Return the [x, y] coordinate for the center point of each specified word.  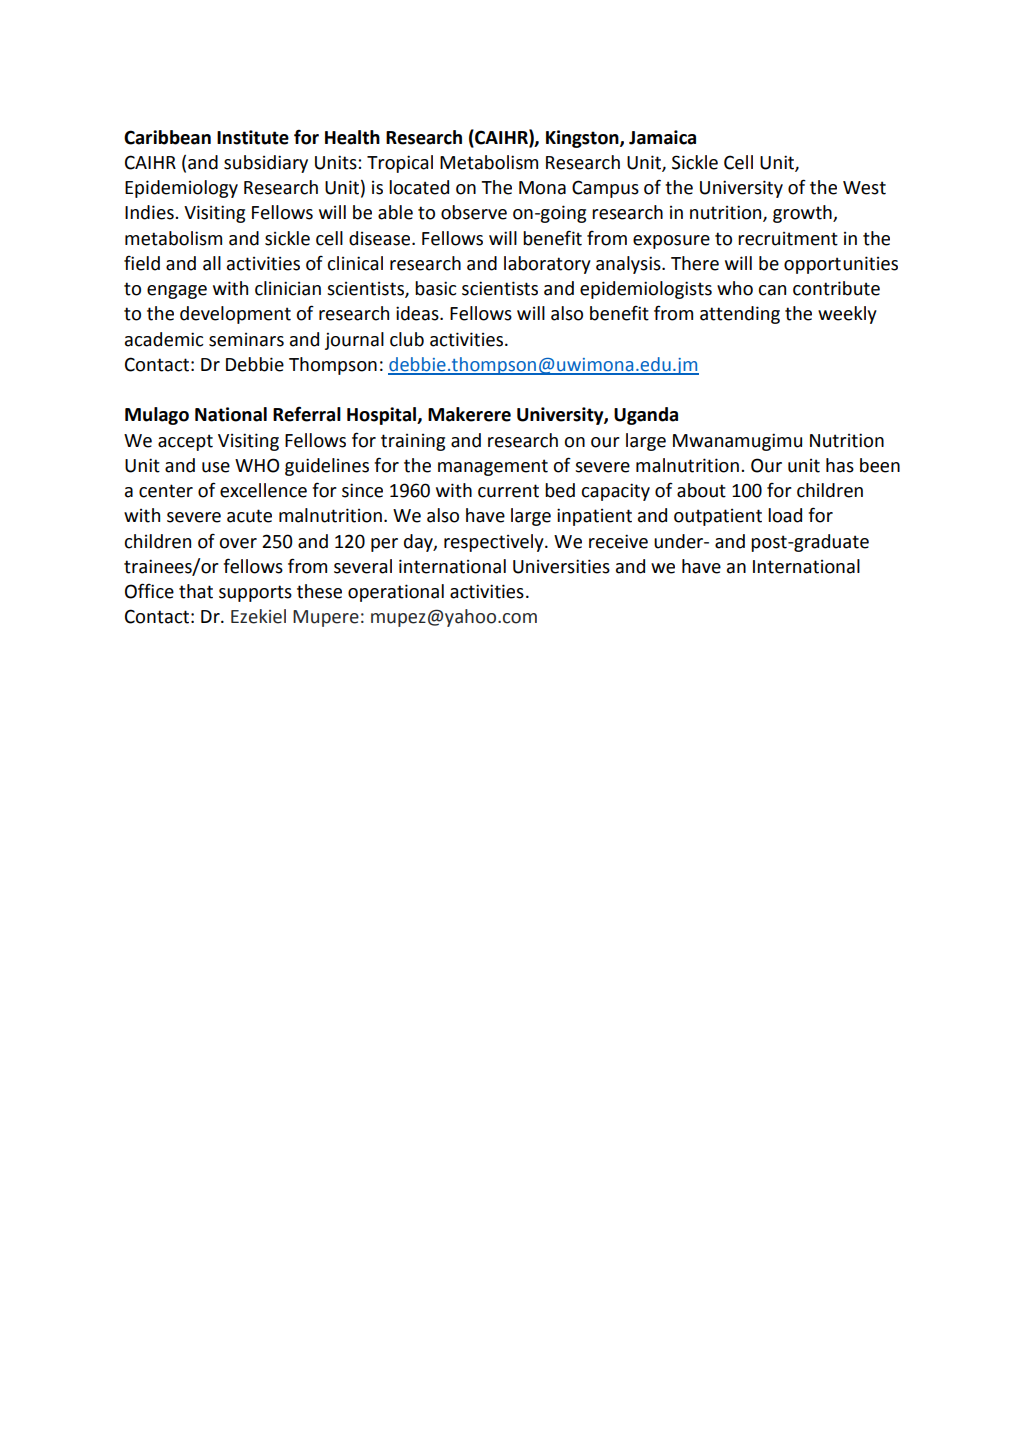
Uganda [646, 416]
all [212, 263]
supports [255, 593]
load [785, 515]
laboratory [547, 265]
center [166, 491]
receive [618, 541]
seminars [246, 340]
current [508, 491]
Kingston [583, 139]
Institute [253, 137]
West [864, 188]
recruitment [788, 239]
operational [396, 593]
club [407, 339]
